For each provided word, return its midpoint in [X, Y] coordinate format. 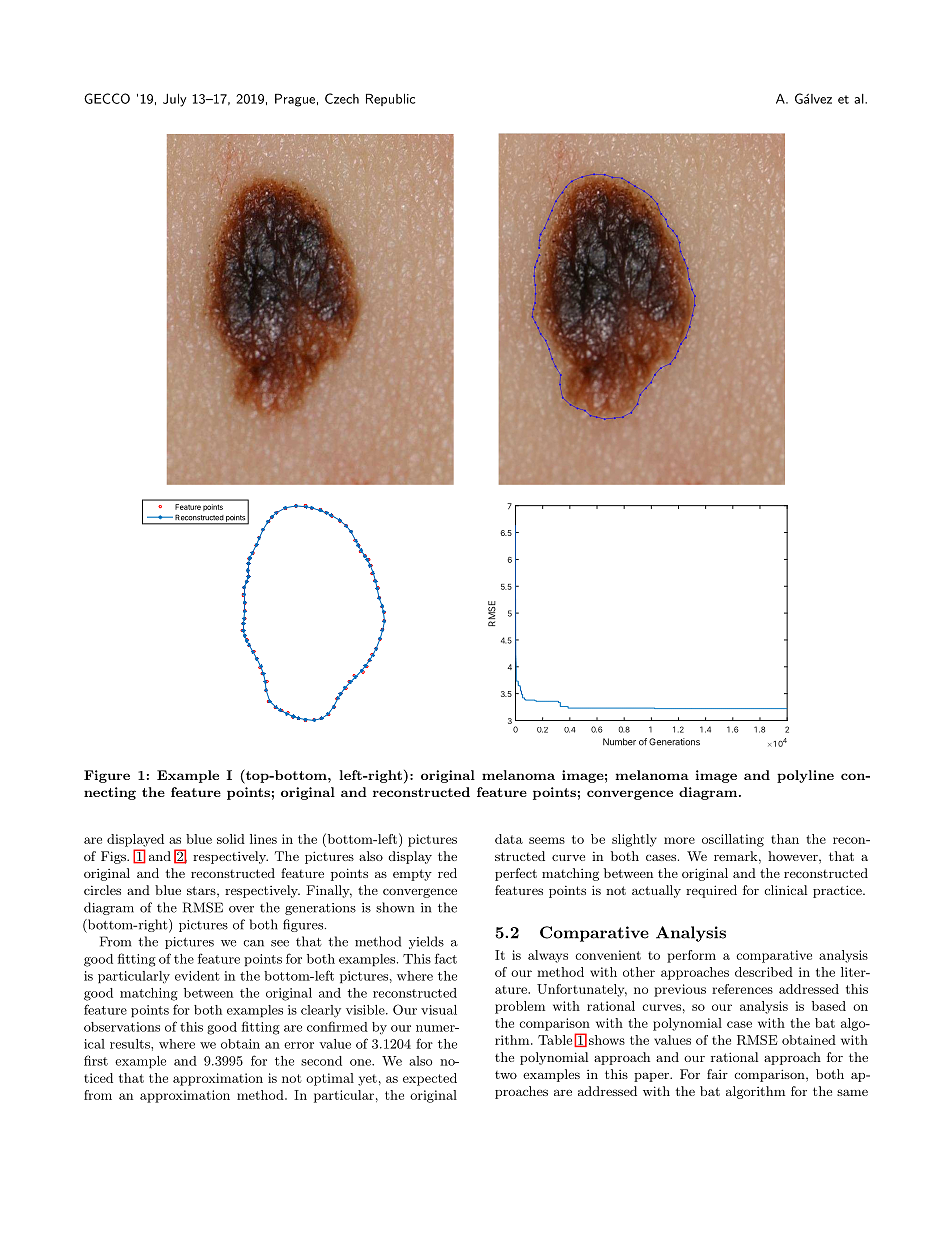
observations [122, 1027]
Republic [390, 100]
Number [619, 742]
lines [263, 839]
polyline [805, 776]
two [506, 1075]
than [785, 839]
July [174, 100]
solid [231, 839]
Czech [342, 98]
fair [717, 1074]
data [509, 839]
